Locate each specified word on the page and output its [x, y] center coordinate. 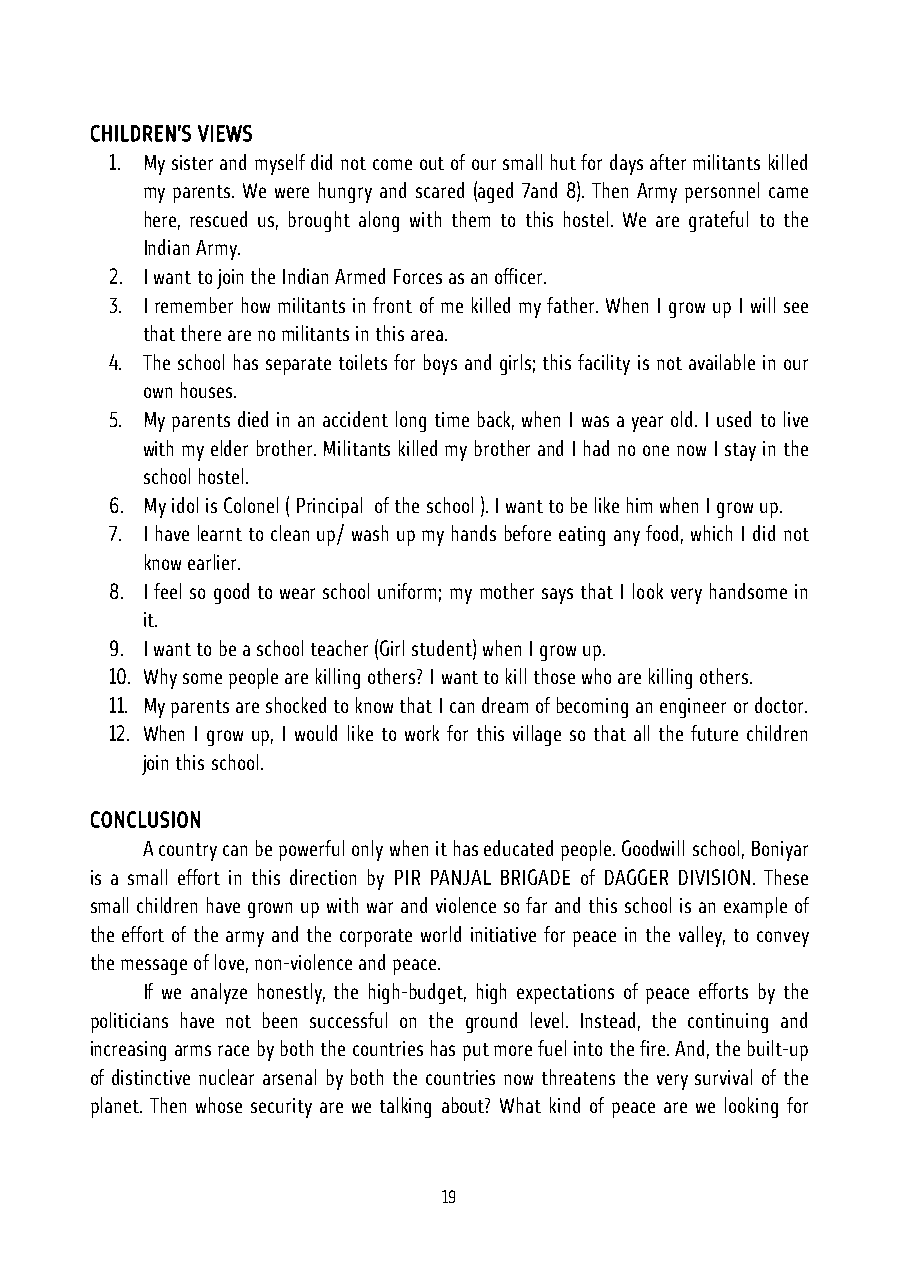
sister [192, 162]
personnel [722, 192]
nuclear [226, 1077]
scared [440, 190]
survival [723, 1077]
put [476, 1052]
